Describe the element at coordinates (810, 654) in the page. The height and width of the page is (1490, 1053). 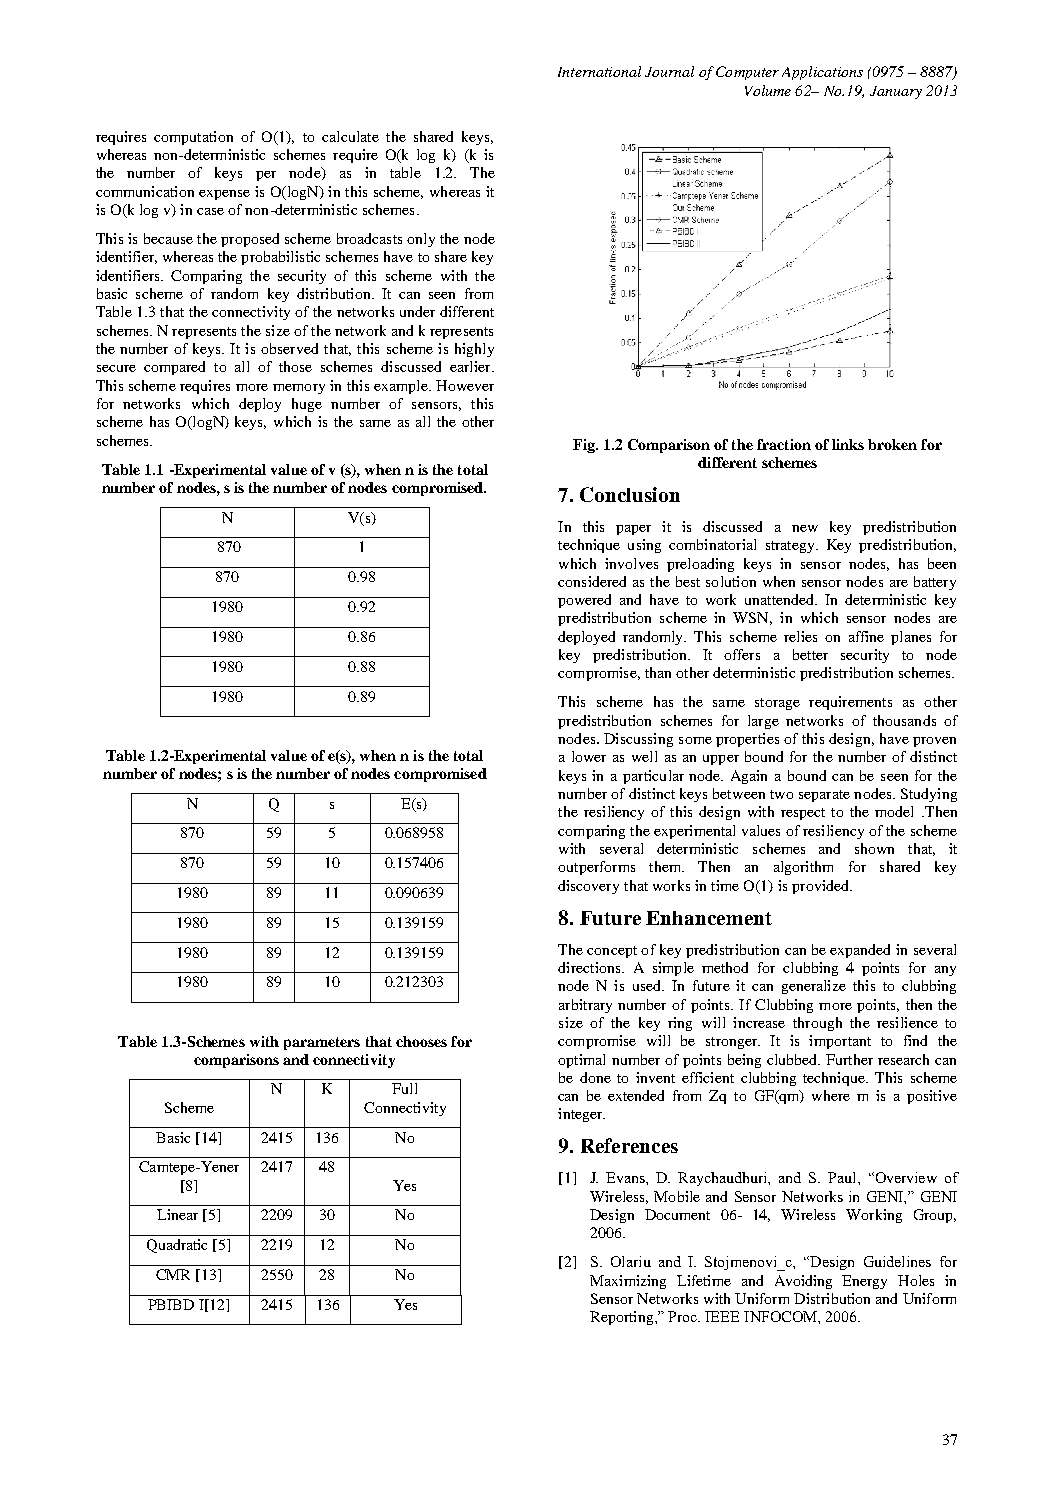
I see `better` at that location.
